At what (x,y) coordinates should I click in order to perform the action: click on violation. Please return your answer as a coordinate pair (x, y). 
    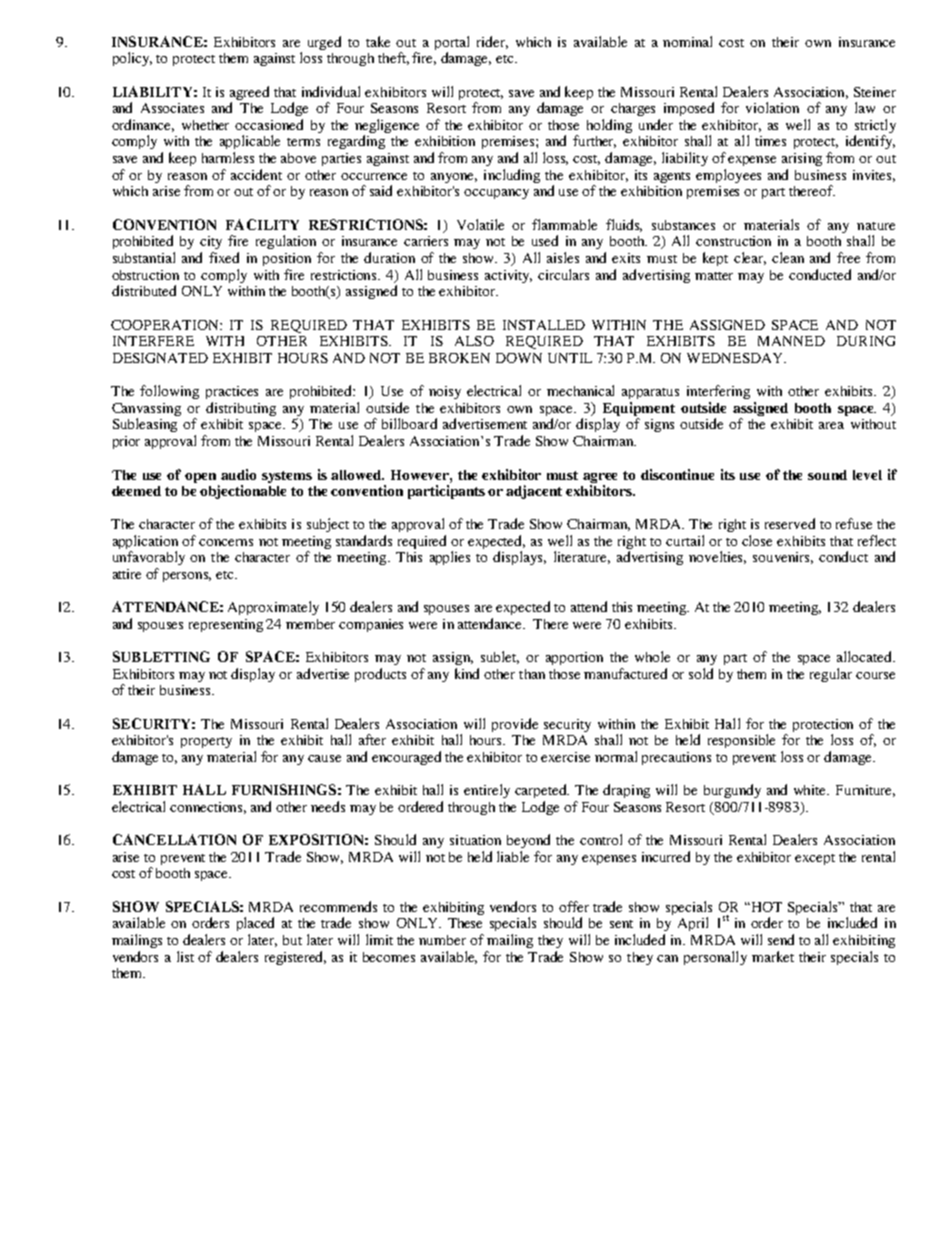
    Looking at the image, I should click on (772, 107).
